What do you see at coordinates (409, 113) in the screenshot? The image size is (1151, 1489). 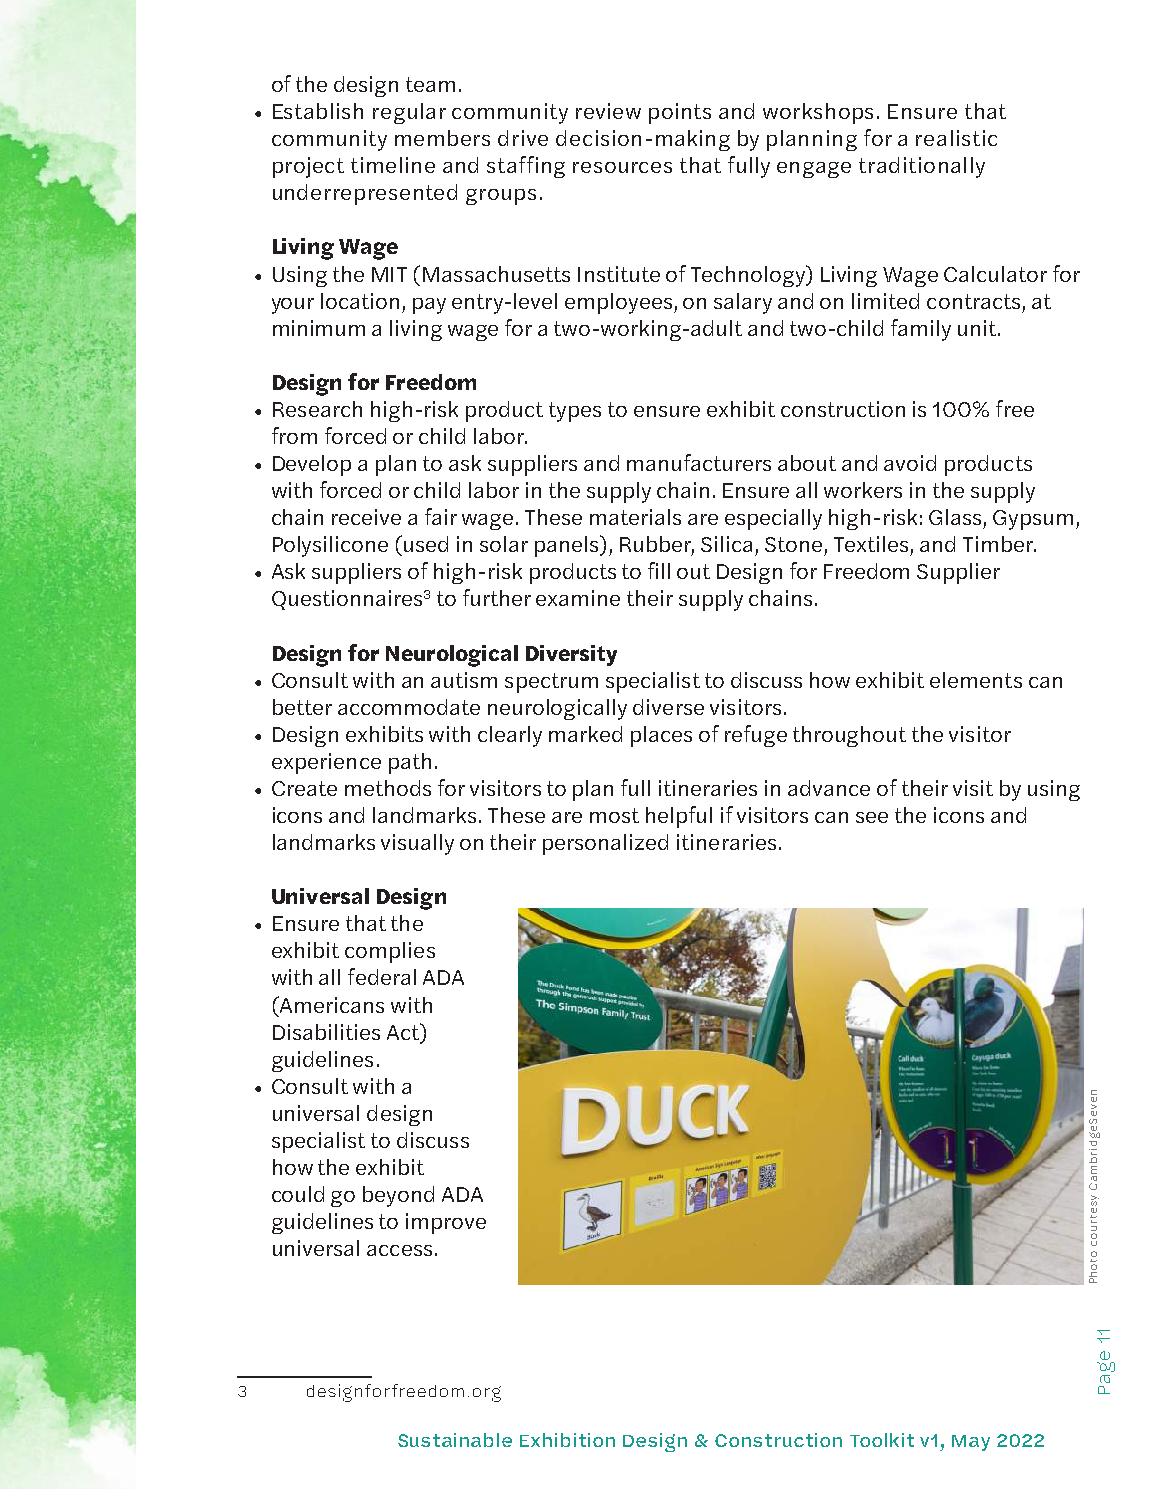 I see `regular` at bounding box center [409, 113].
